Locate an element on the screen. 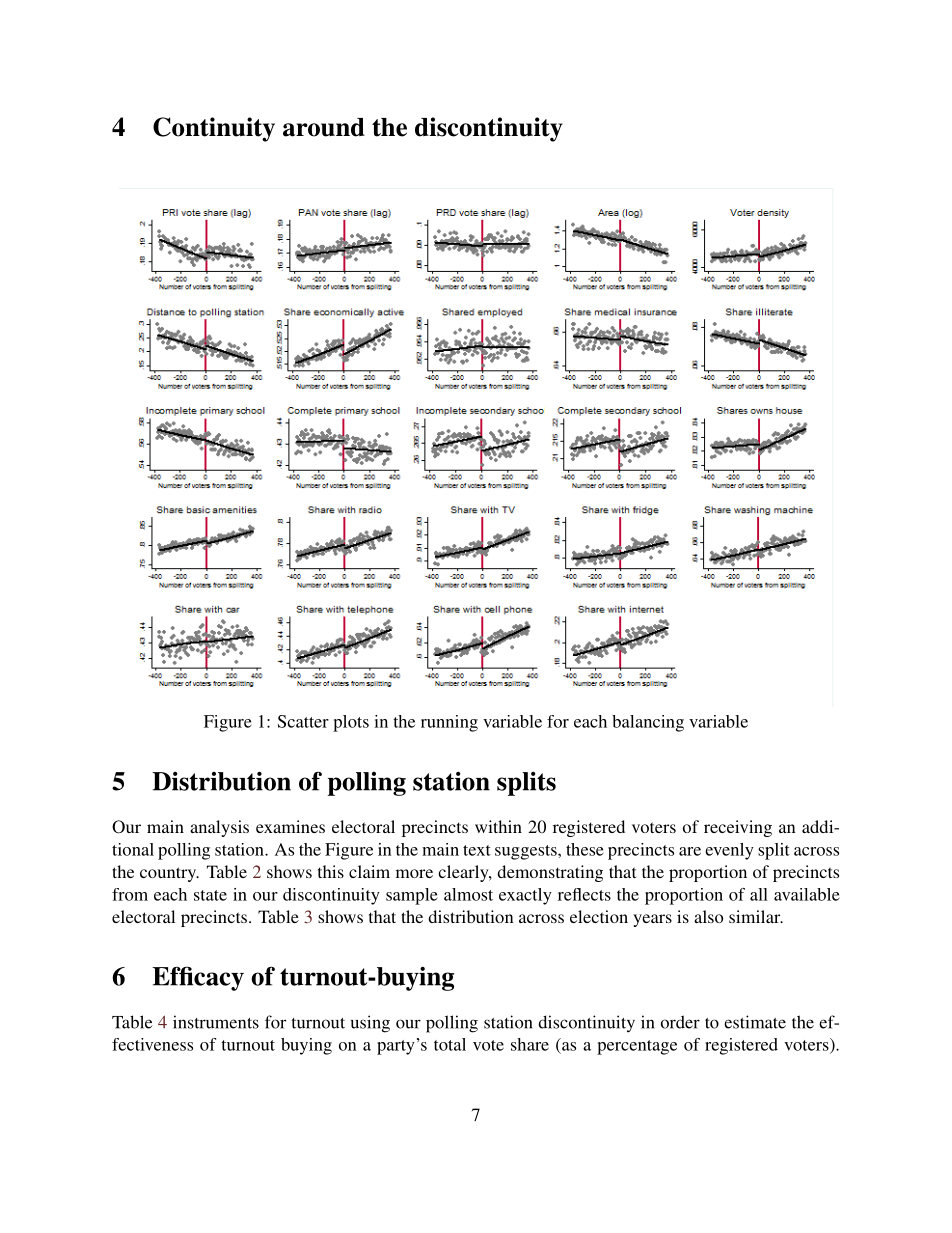  estimate is located at coordinates (755, 1022).
